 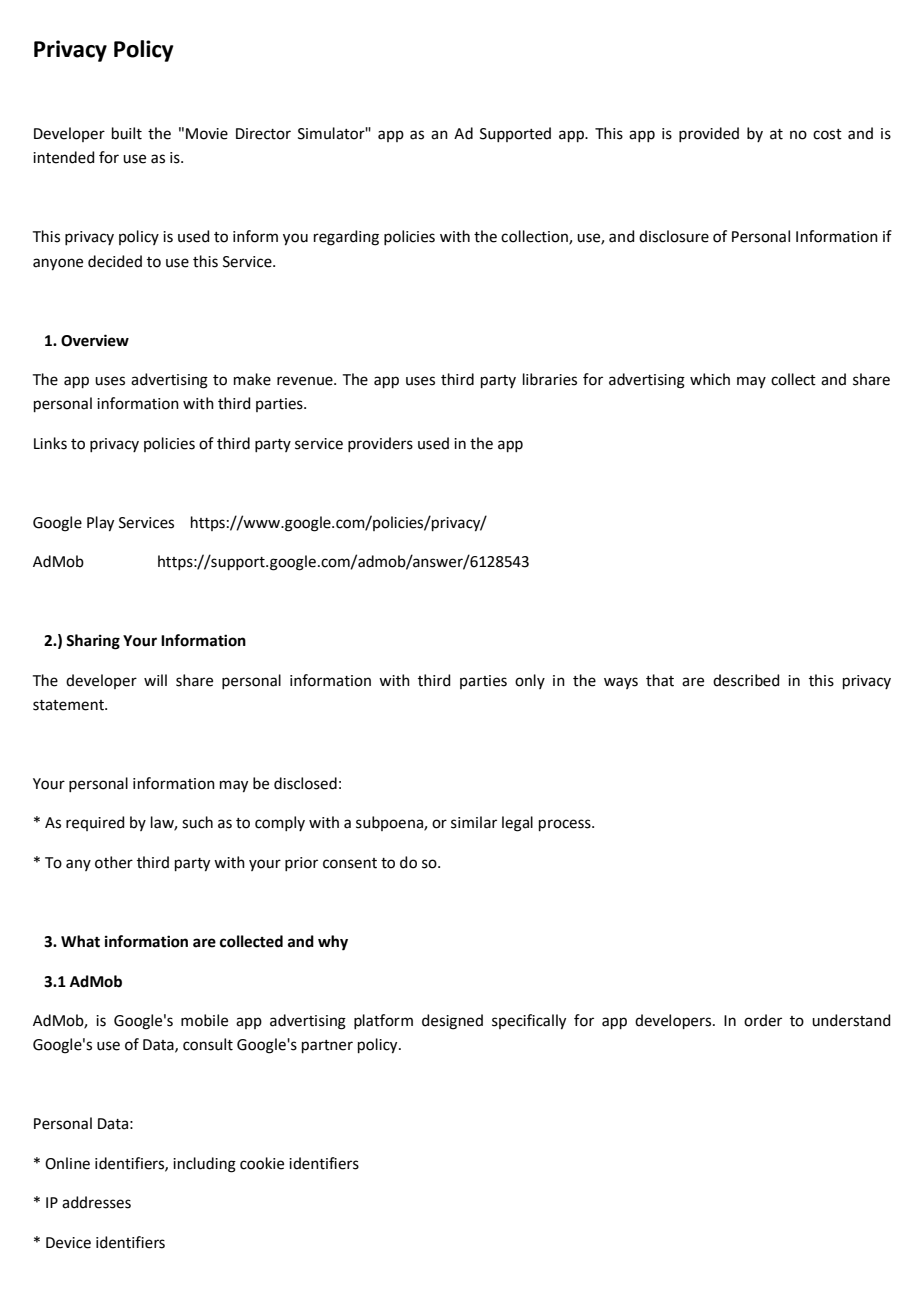 I want to click on addresses, so click(x=96, y=1202).
